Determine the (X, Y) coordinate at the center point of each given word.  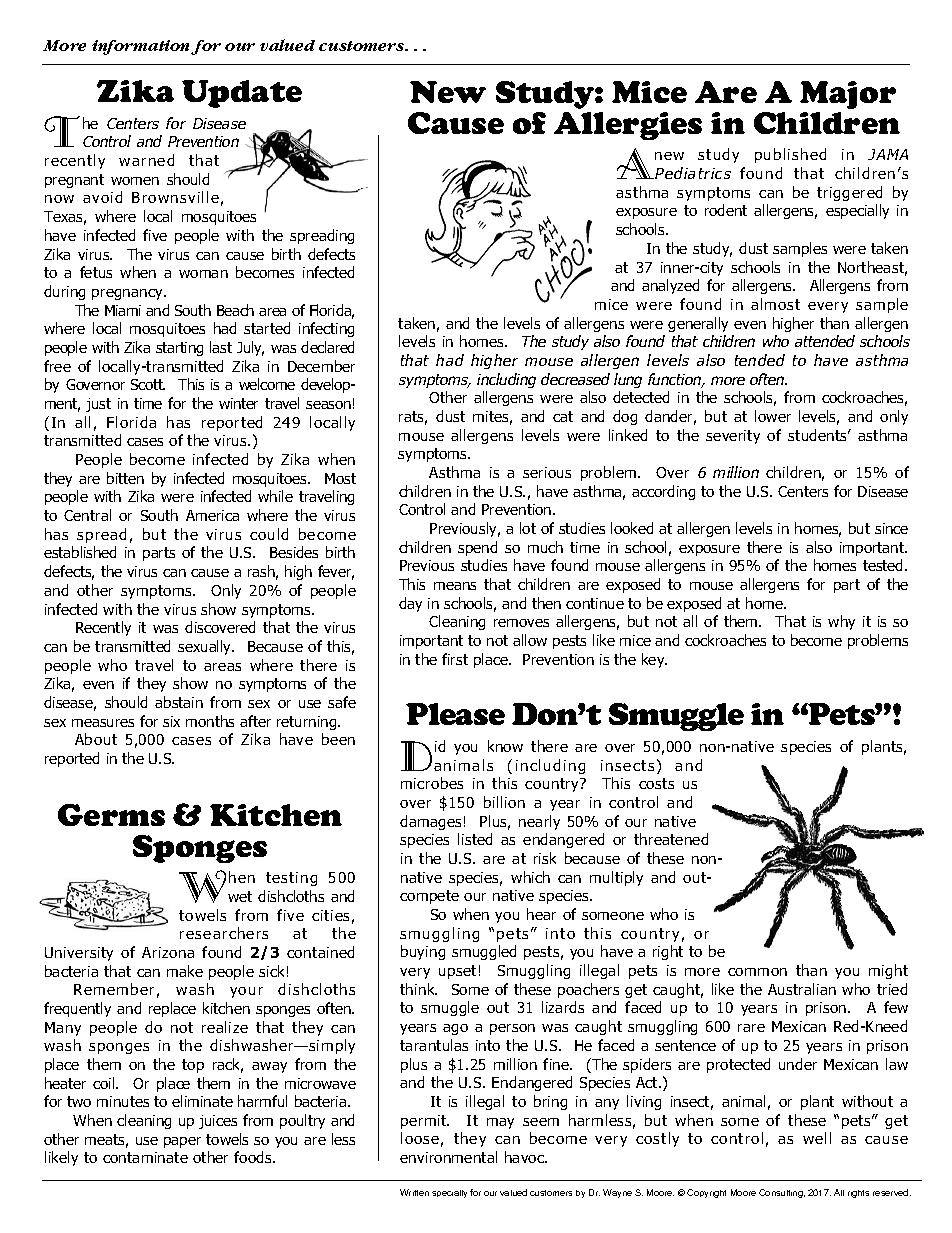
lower (773, 416)
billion (504, 802)
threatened (671, 839)
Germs (111, 815)
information (142, 47)
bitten (125, 478)
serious (547, 472)
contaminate (145, 1157)
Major (848, 95)
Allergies (628, 126)
